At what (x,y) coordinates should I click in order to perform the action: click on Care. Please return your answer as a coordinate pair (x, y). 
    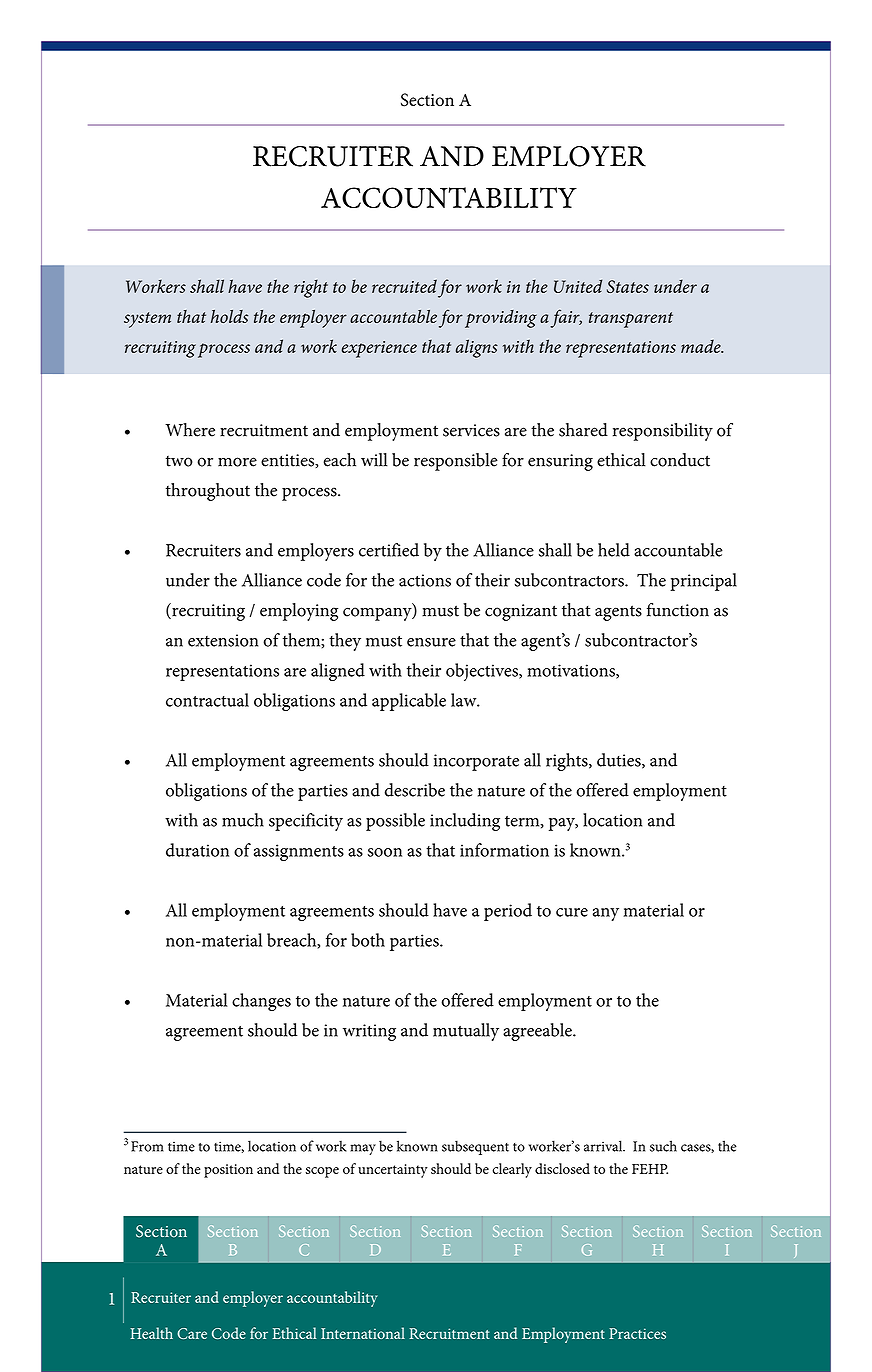
    Looking at the image, I should click on (192, 1333).
